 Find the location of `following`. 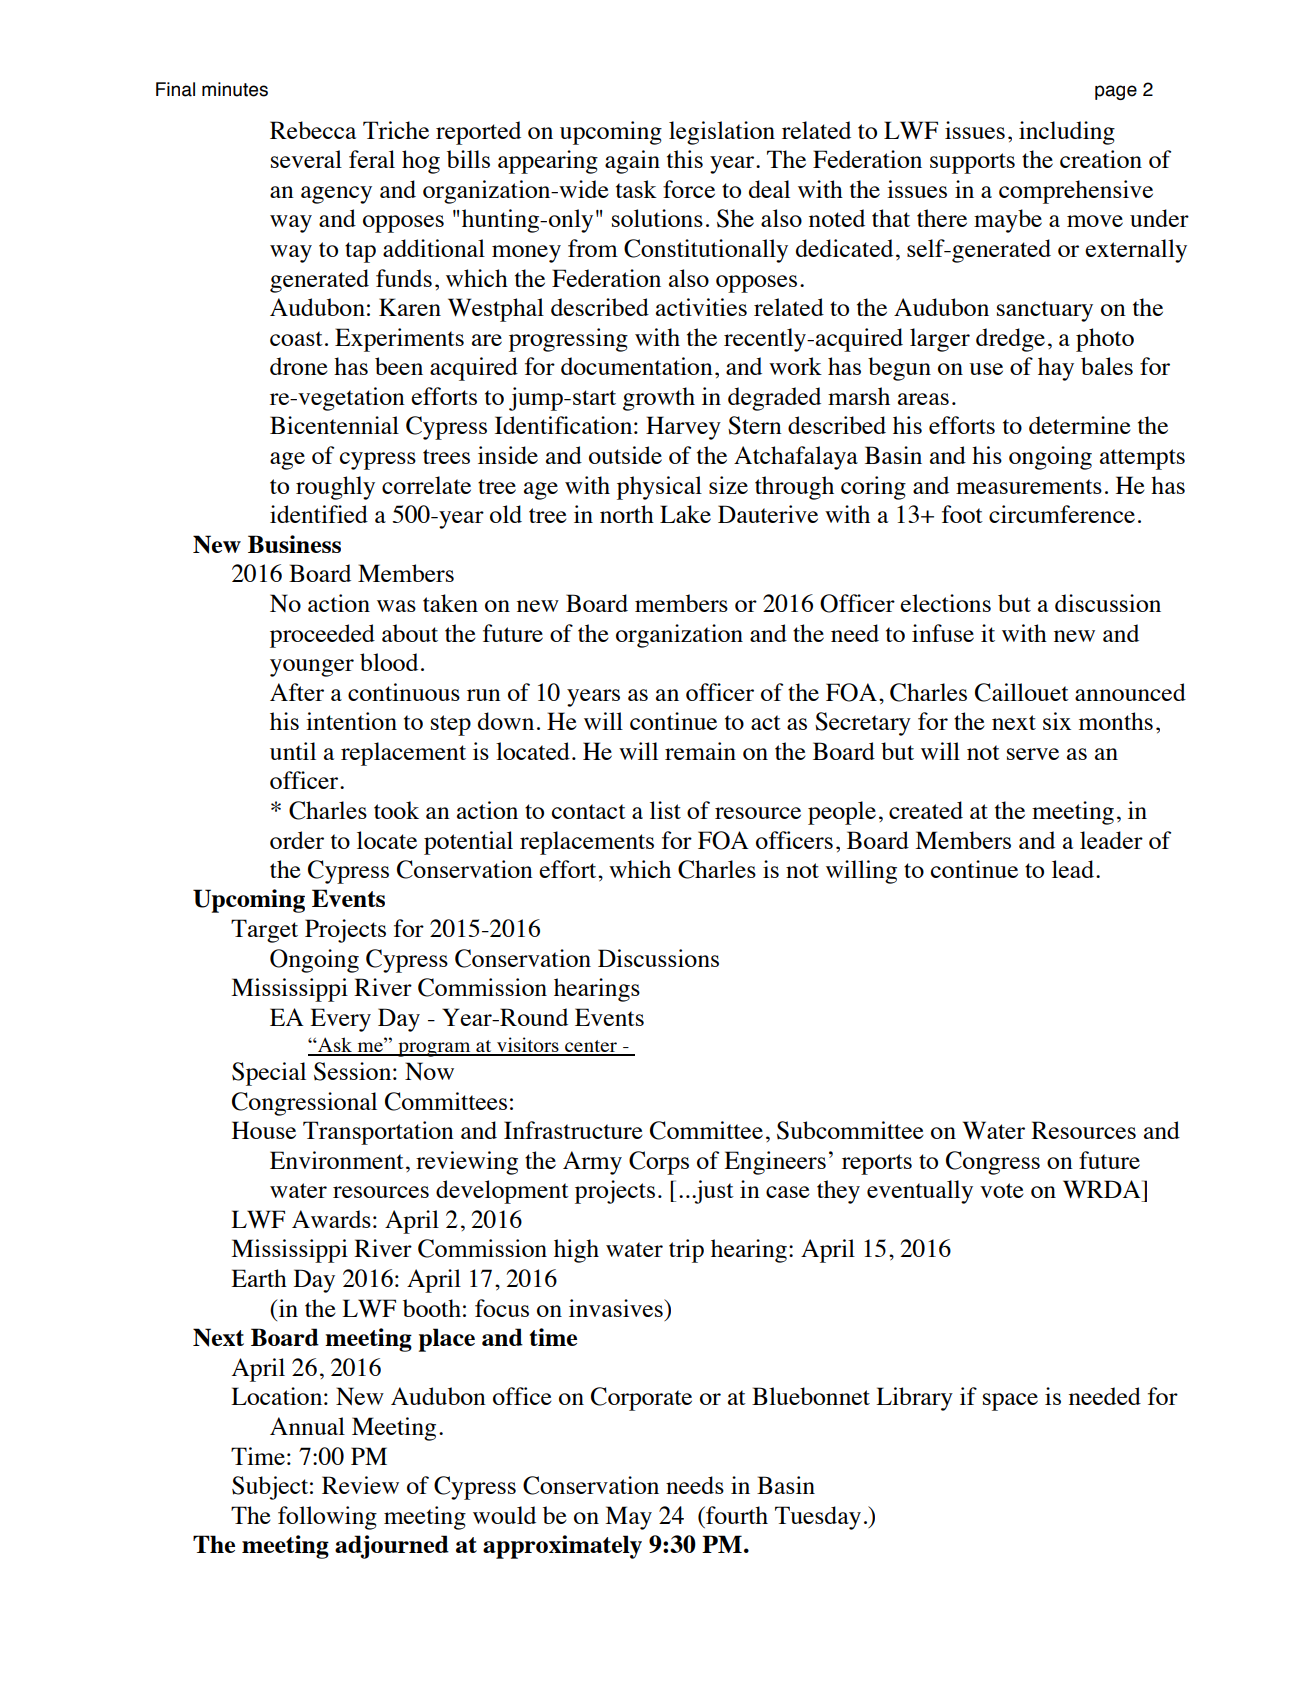

following is located at coordinates (327, 1518).
